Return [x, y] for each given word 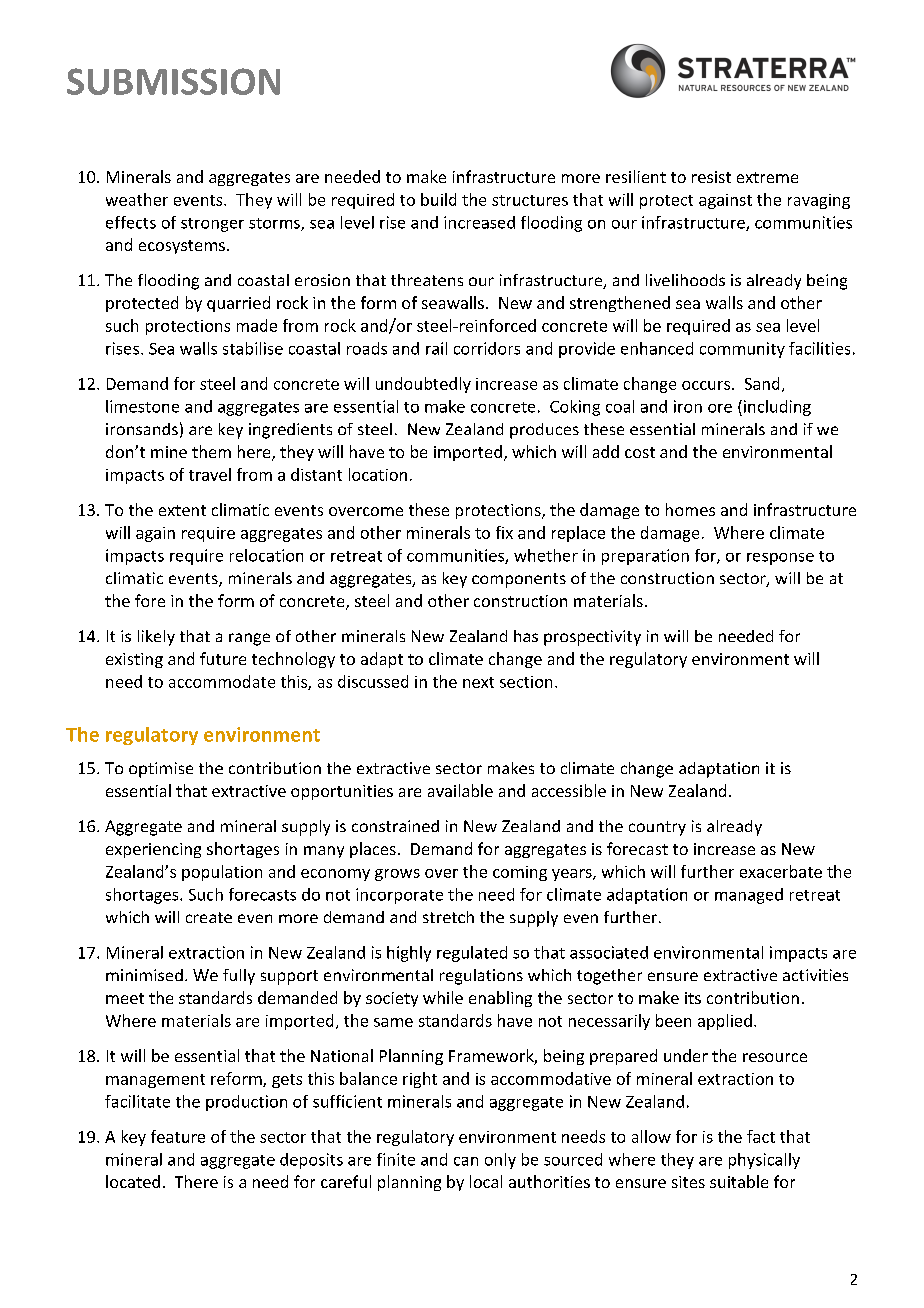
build [438, 199]
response [780, 559]
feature [178, 1136]
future [223, 658]
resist [711, 177]
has [526, 636]
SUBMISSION [173, 81]
